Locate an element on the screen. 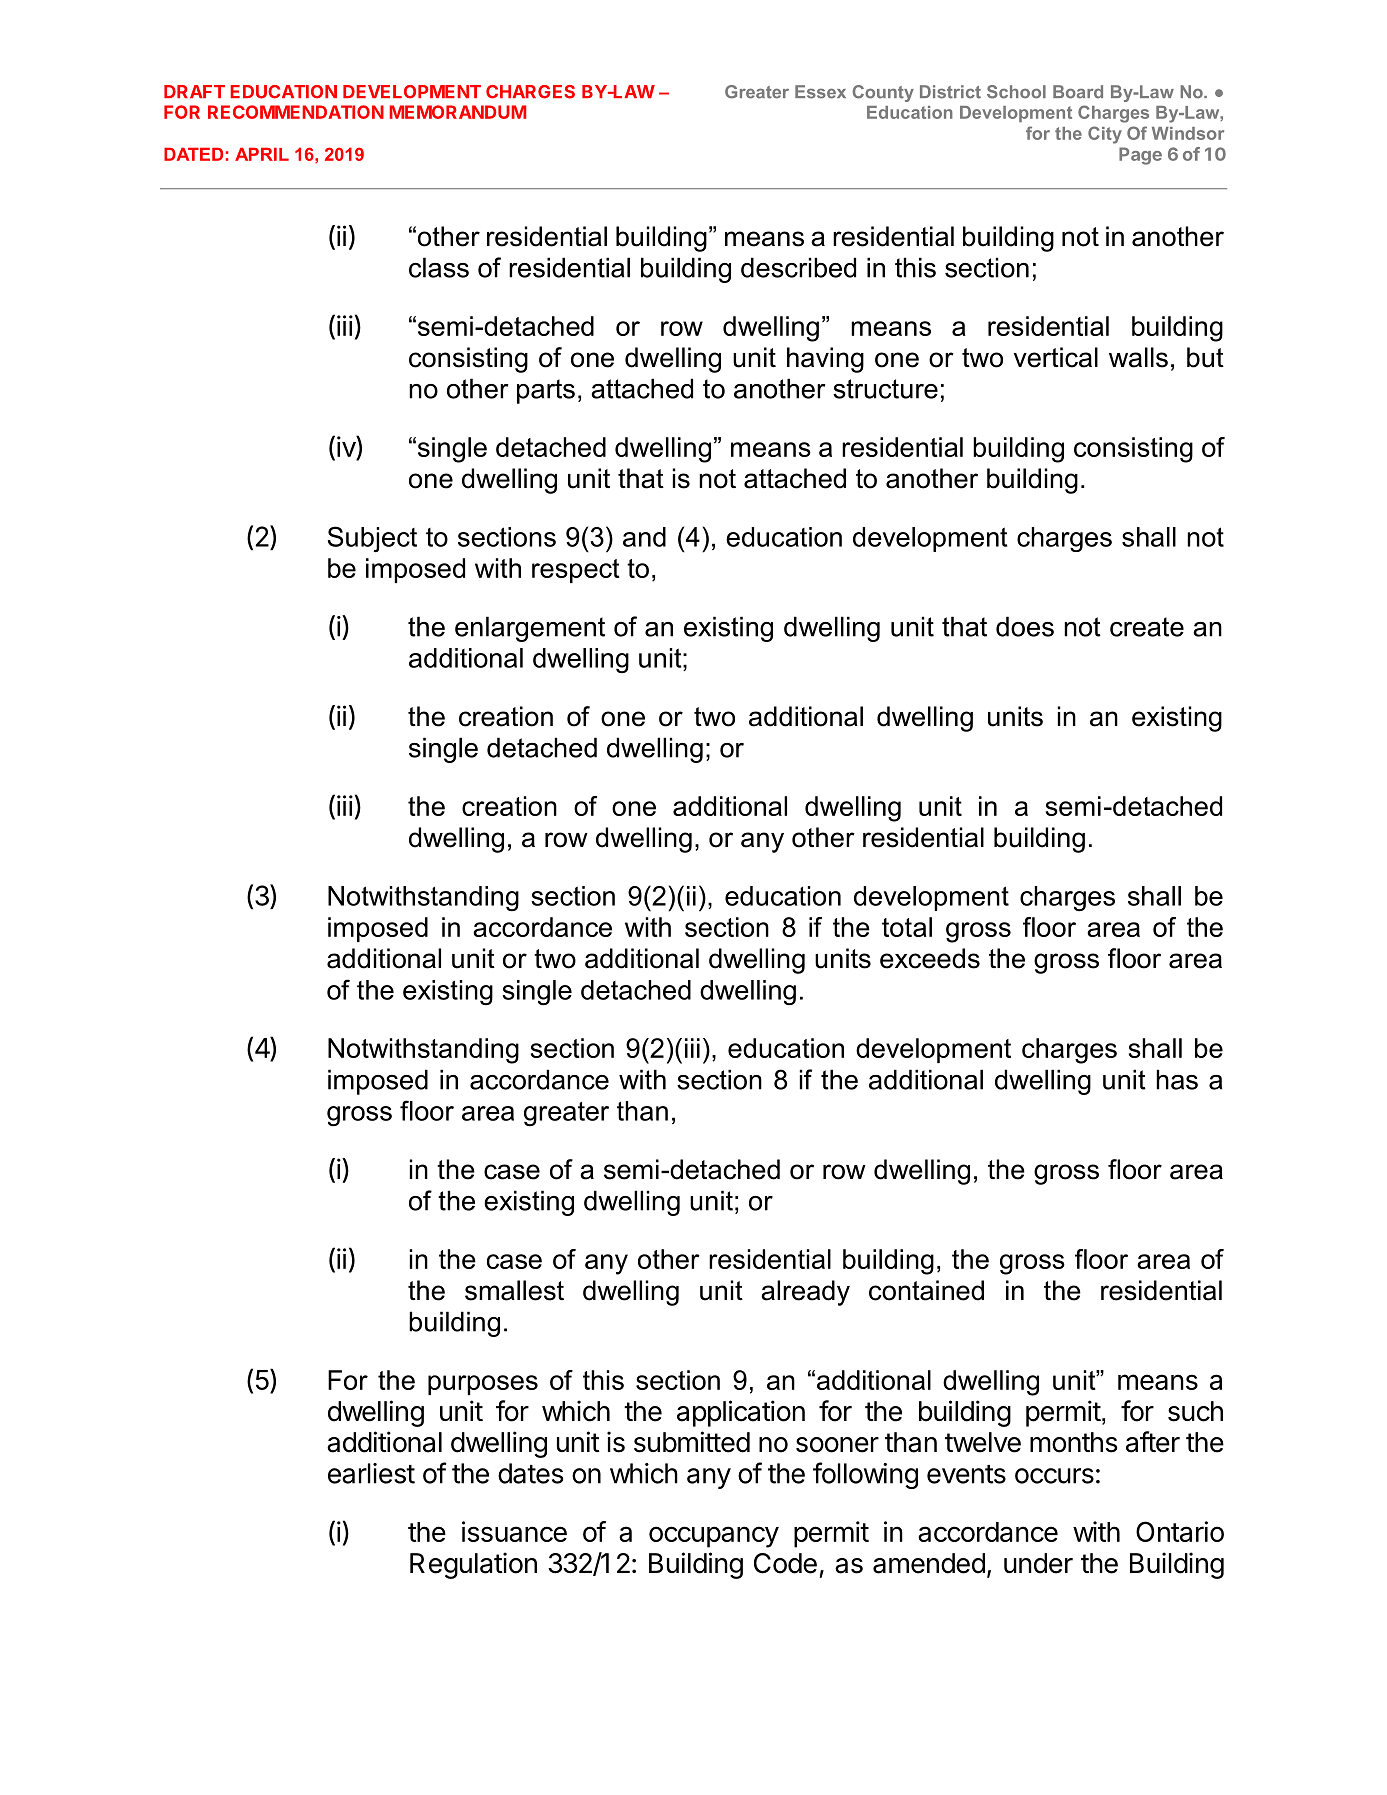 This screenshot has height=1795, width=1387. occurs is located at coordinates (1054, 1476).
